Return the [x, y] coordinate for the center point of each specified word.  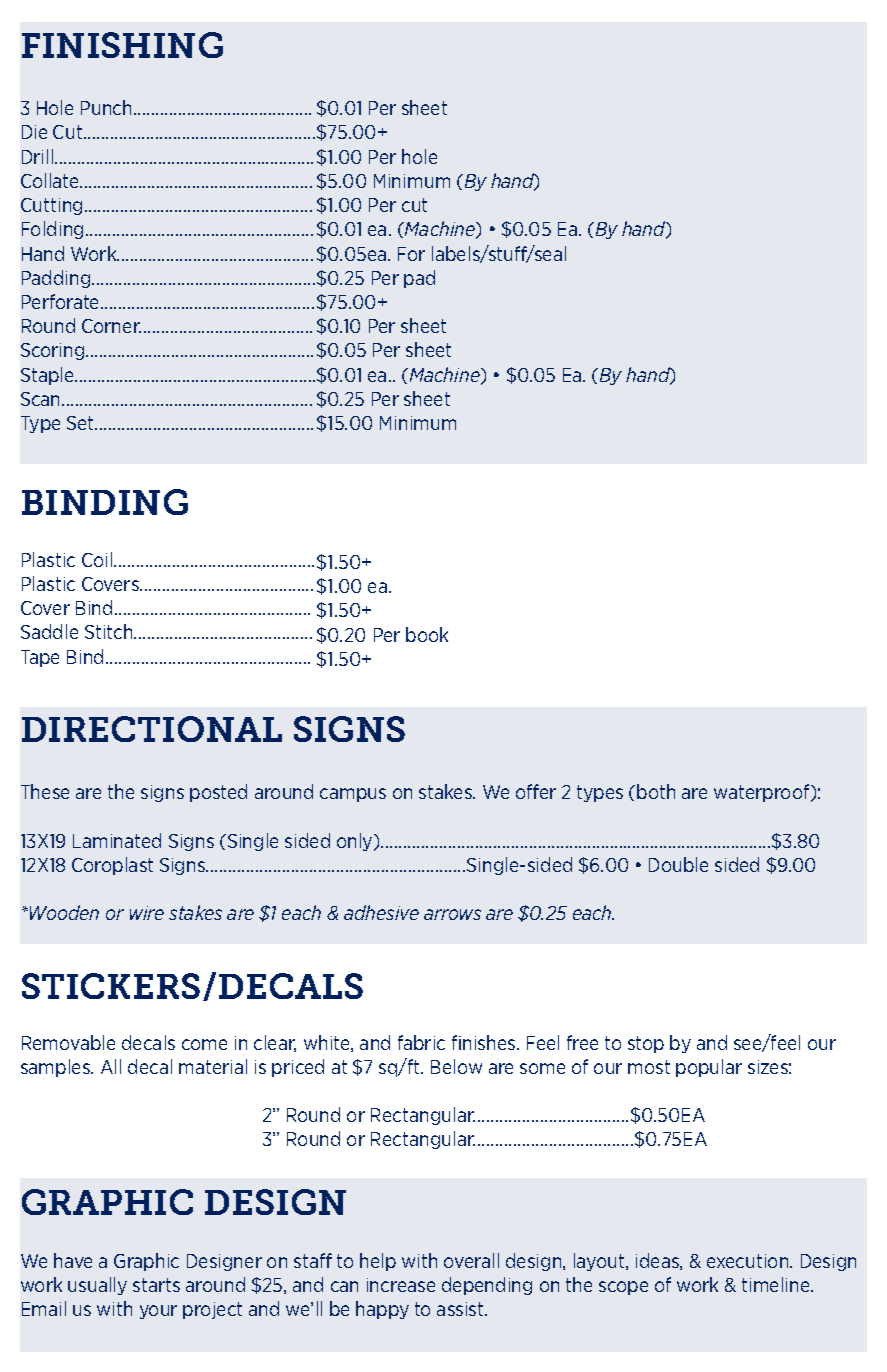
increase [401, 1285]
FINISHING [122, 45]
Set [82, 423]
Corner [111, 326]
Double [678, 864]
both [656, 791]
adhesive [381, 912]
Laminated [117, 840]
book [427, 634]
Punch [106, 107]
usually [97, 1286]
